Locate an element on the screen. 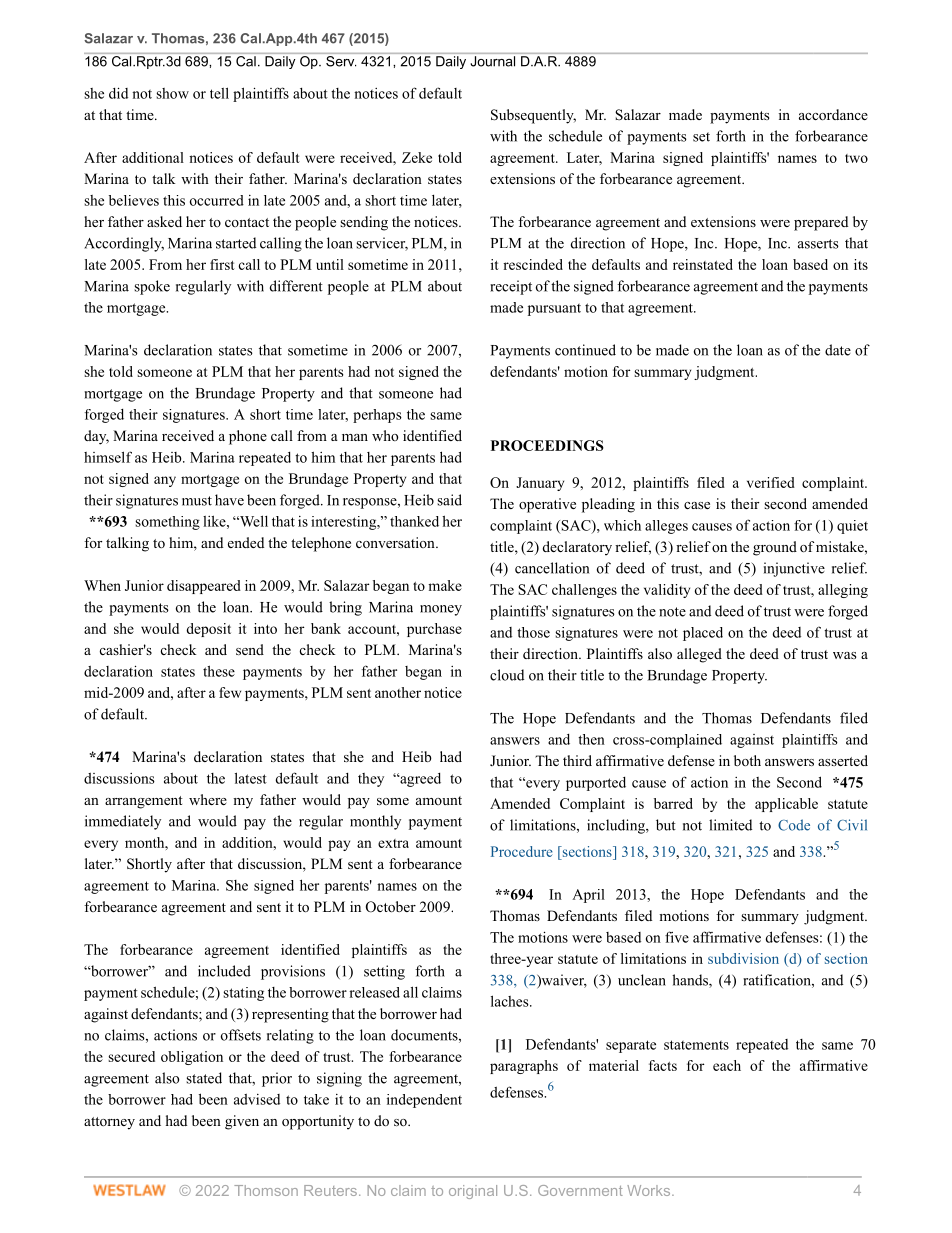 The width and height of the screenshot is (952, 1233). applicable is located at coordinates (786, 805).
